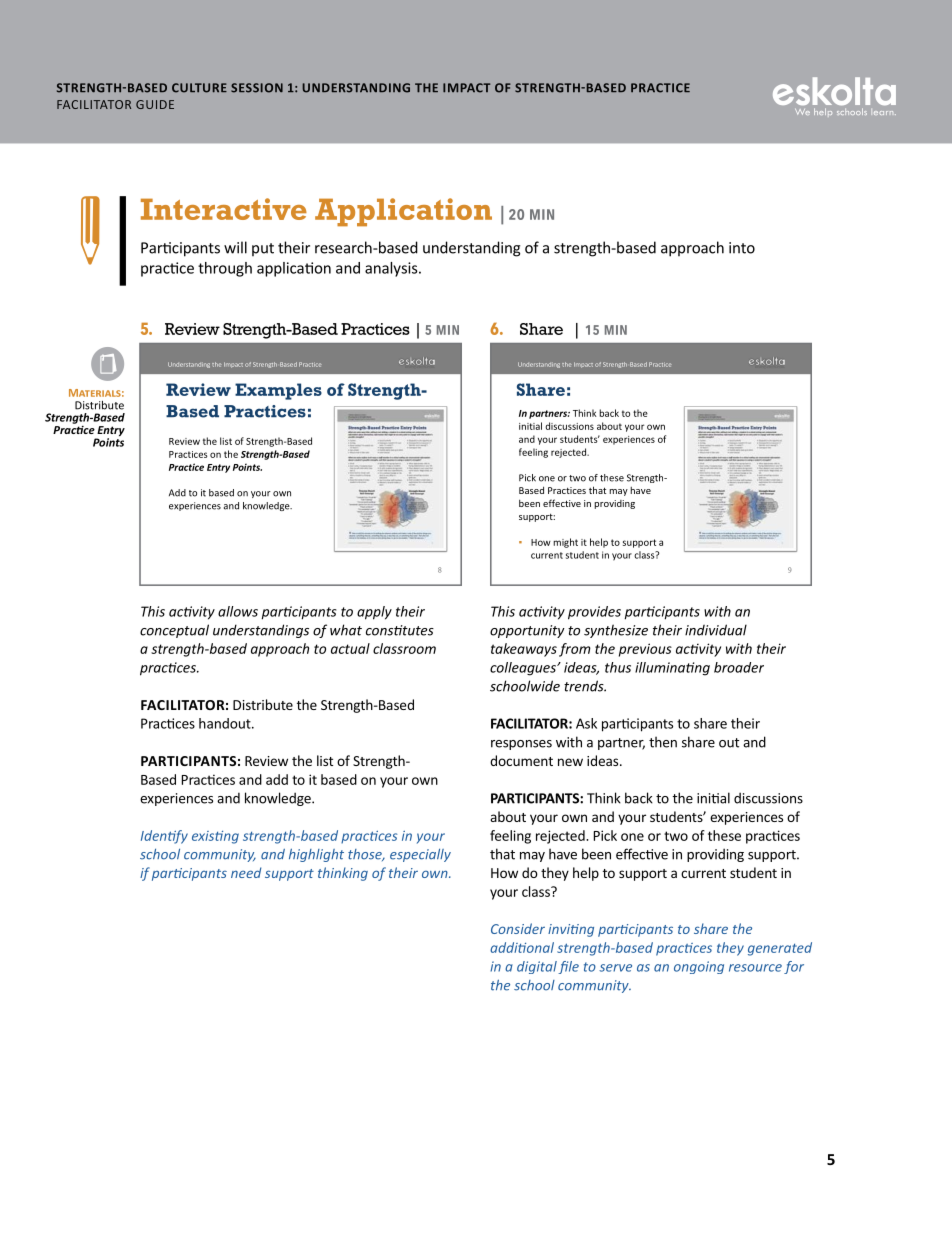  Describe the element at coordinates (742, 248) in the document. I see `into` at that location.
